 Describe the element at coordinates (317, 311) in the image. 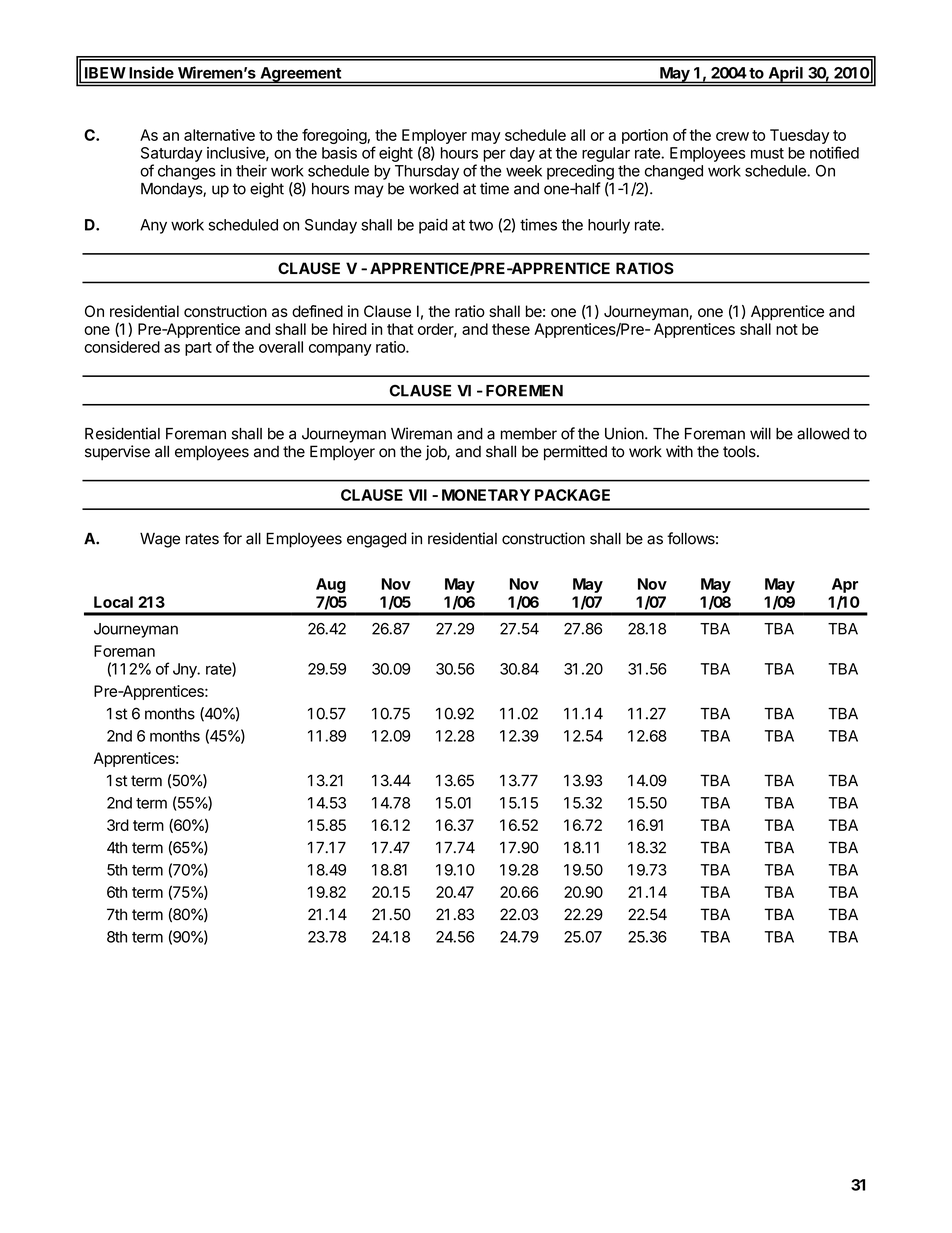

I see `defined` at that location.
